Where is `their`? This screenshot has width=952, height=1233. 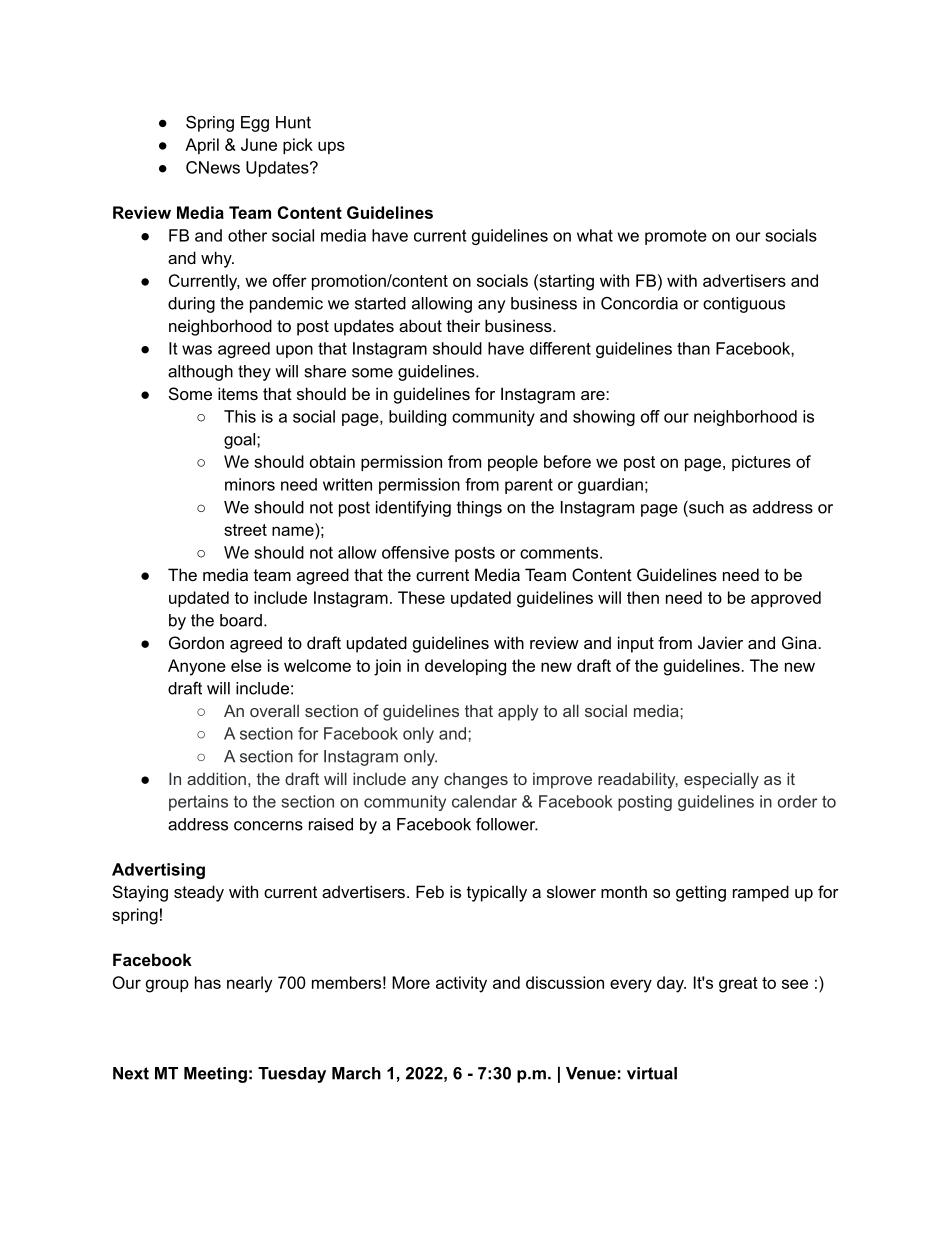
their is located at coordinates (463, 325).
